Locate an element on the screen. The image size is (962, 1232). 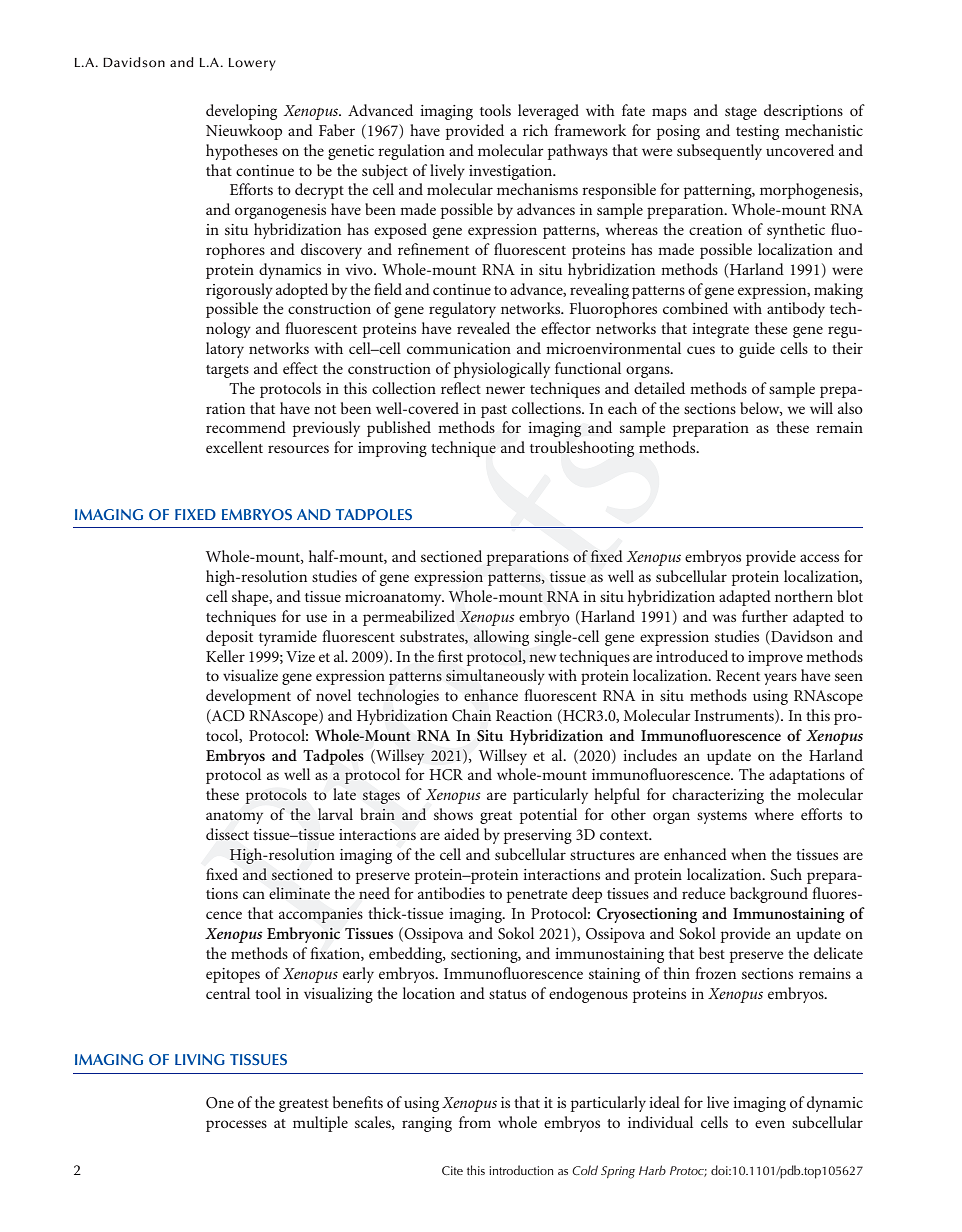
processes is located at coordinates (236, 1126).
